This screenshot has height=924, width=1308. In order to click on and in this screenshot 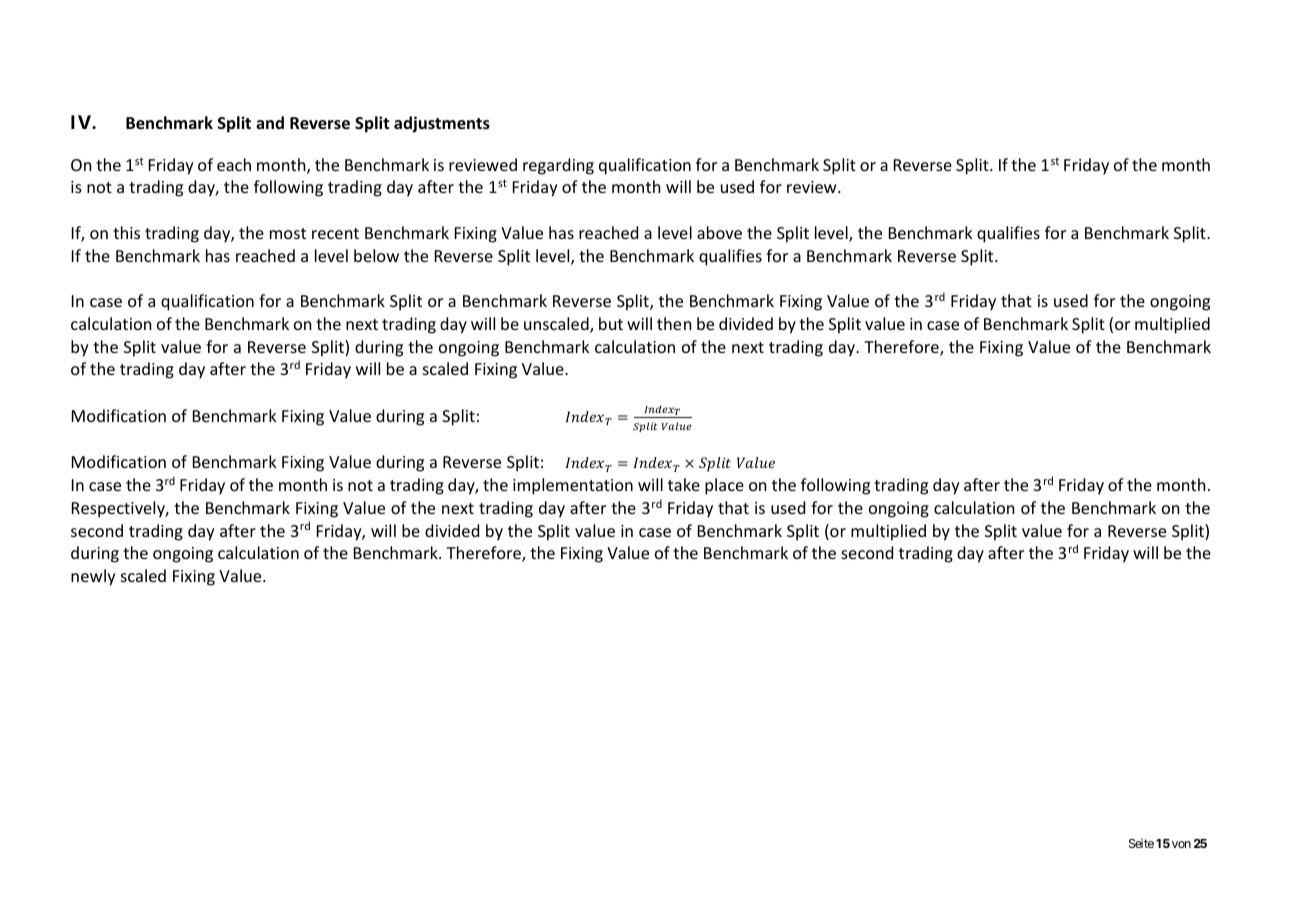, I will do `click(270, 122)`.
